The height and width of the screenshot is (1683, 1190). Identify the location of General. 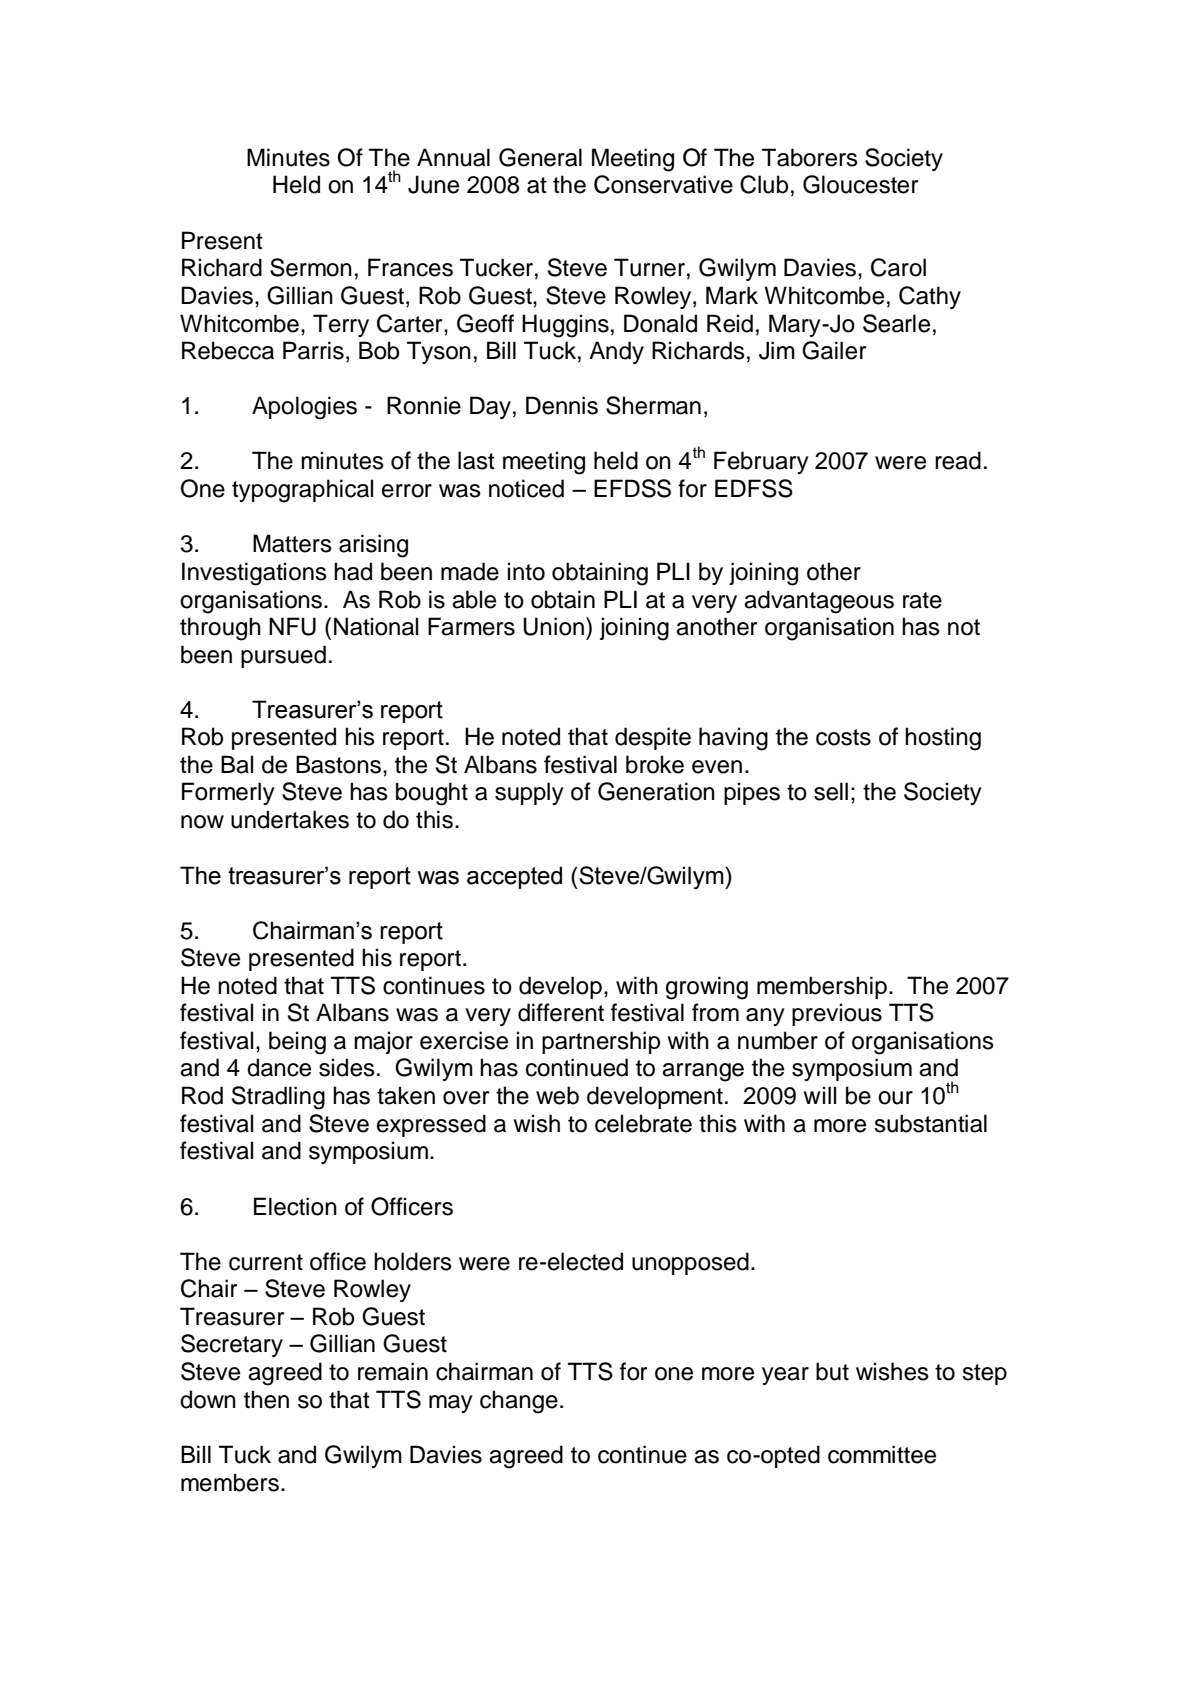
(540, 157).
